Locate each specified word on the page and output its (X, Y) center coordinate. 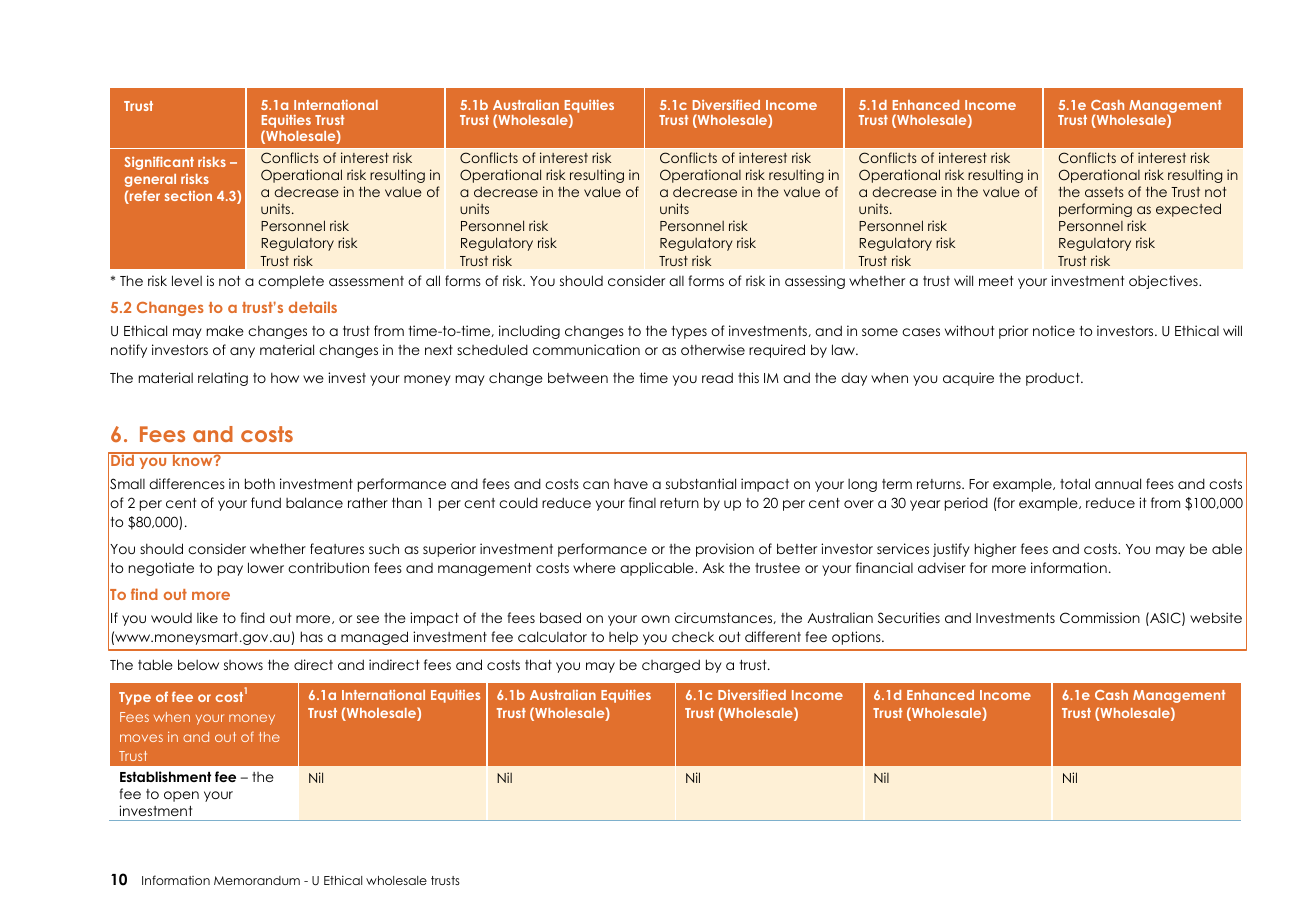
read (717, 377)
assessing (815, 282)
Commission (1100, 618)
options (857, 638)
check (693, 636)
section (188, 196)
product (1054, 379)
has (312, 636)
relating (223, 379)
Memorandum (257, 880)
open (181, 796)
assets (1104, 192)
